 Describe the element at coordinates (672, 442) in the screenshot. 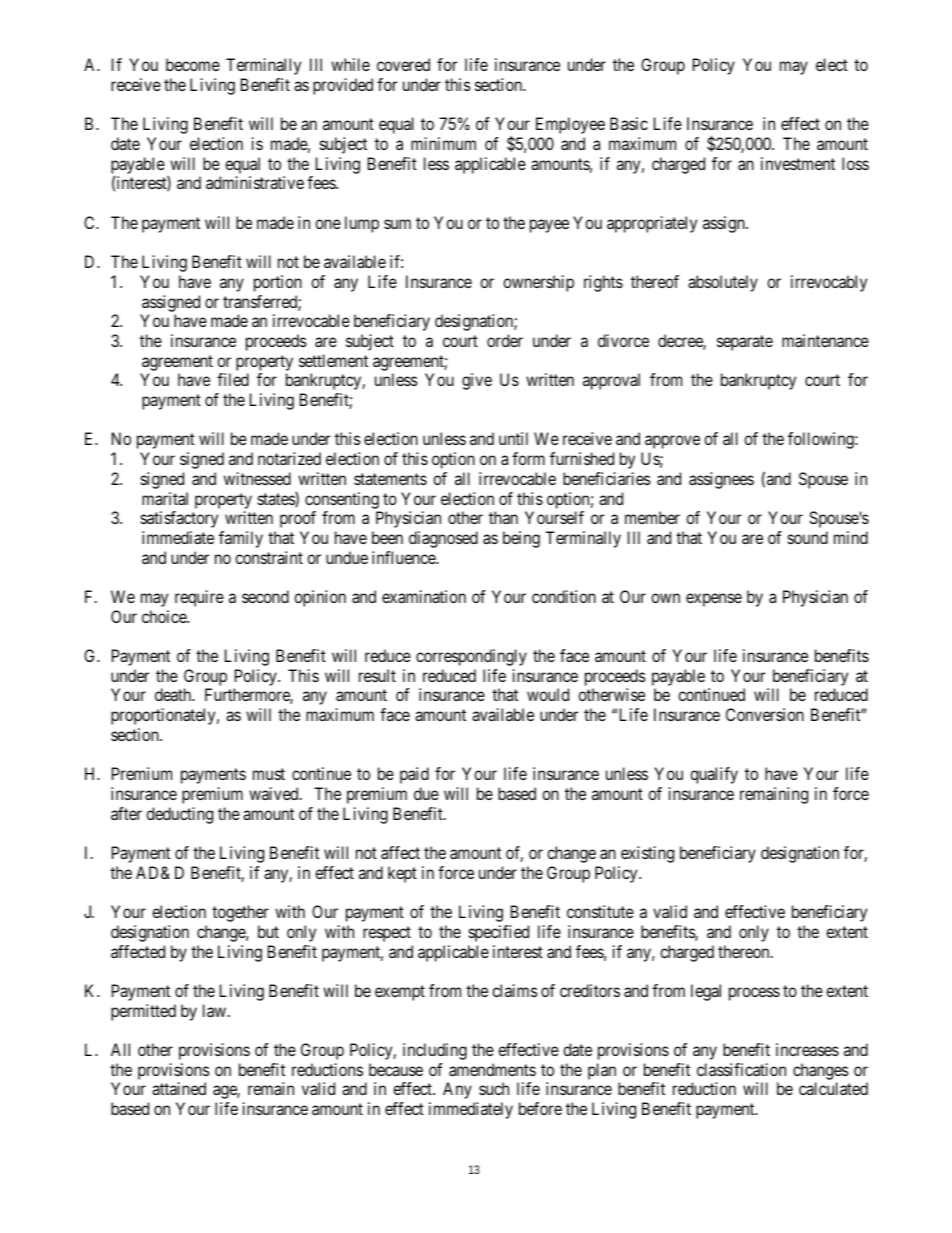

I see `approve` at that location.
